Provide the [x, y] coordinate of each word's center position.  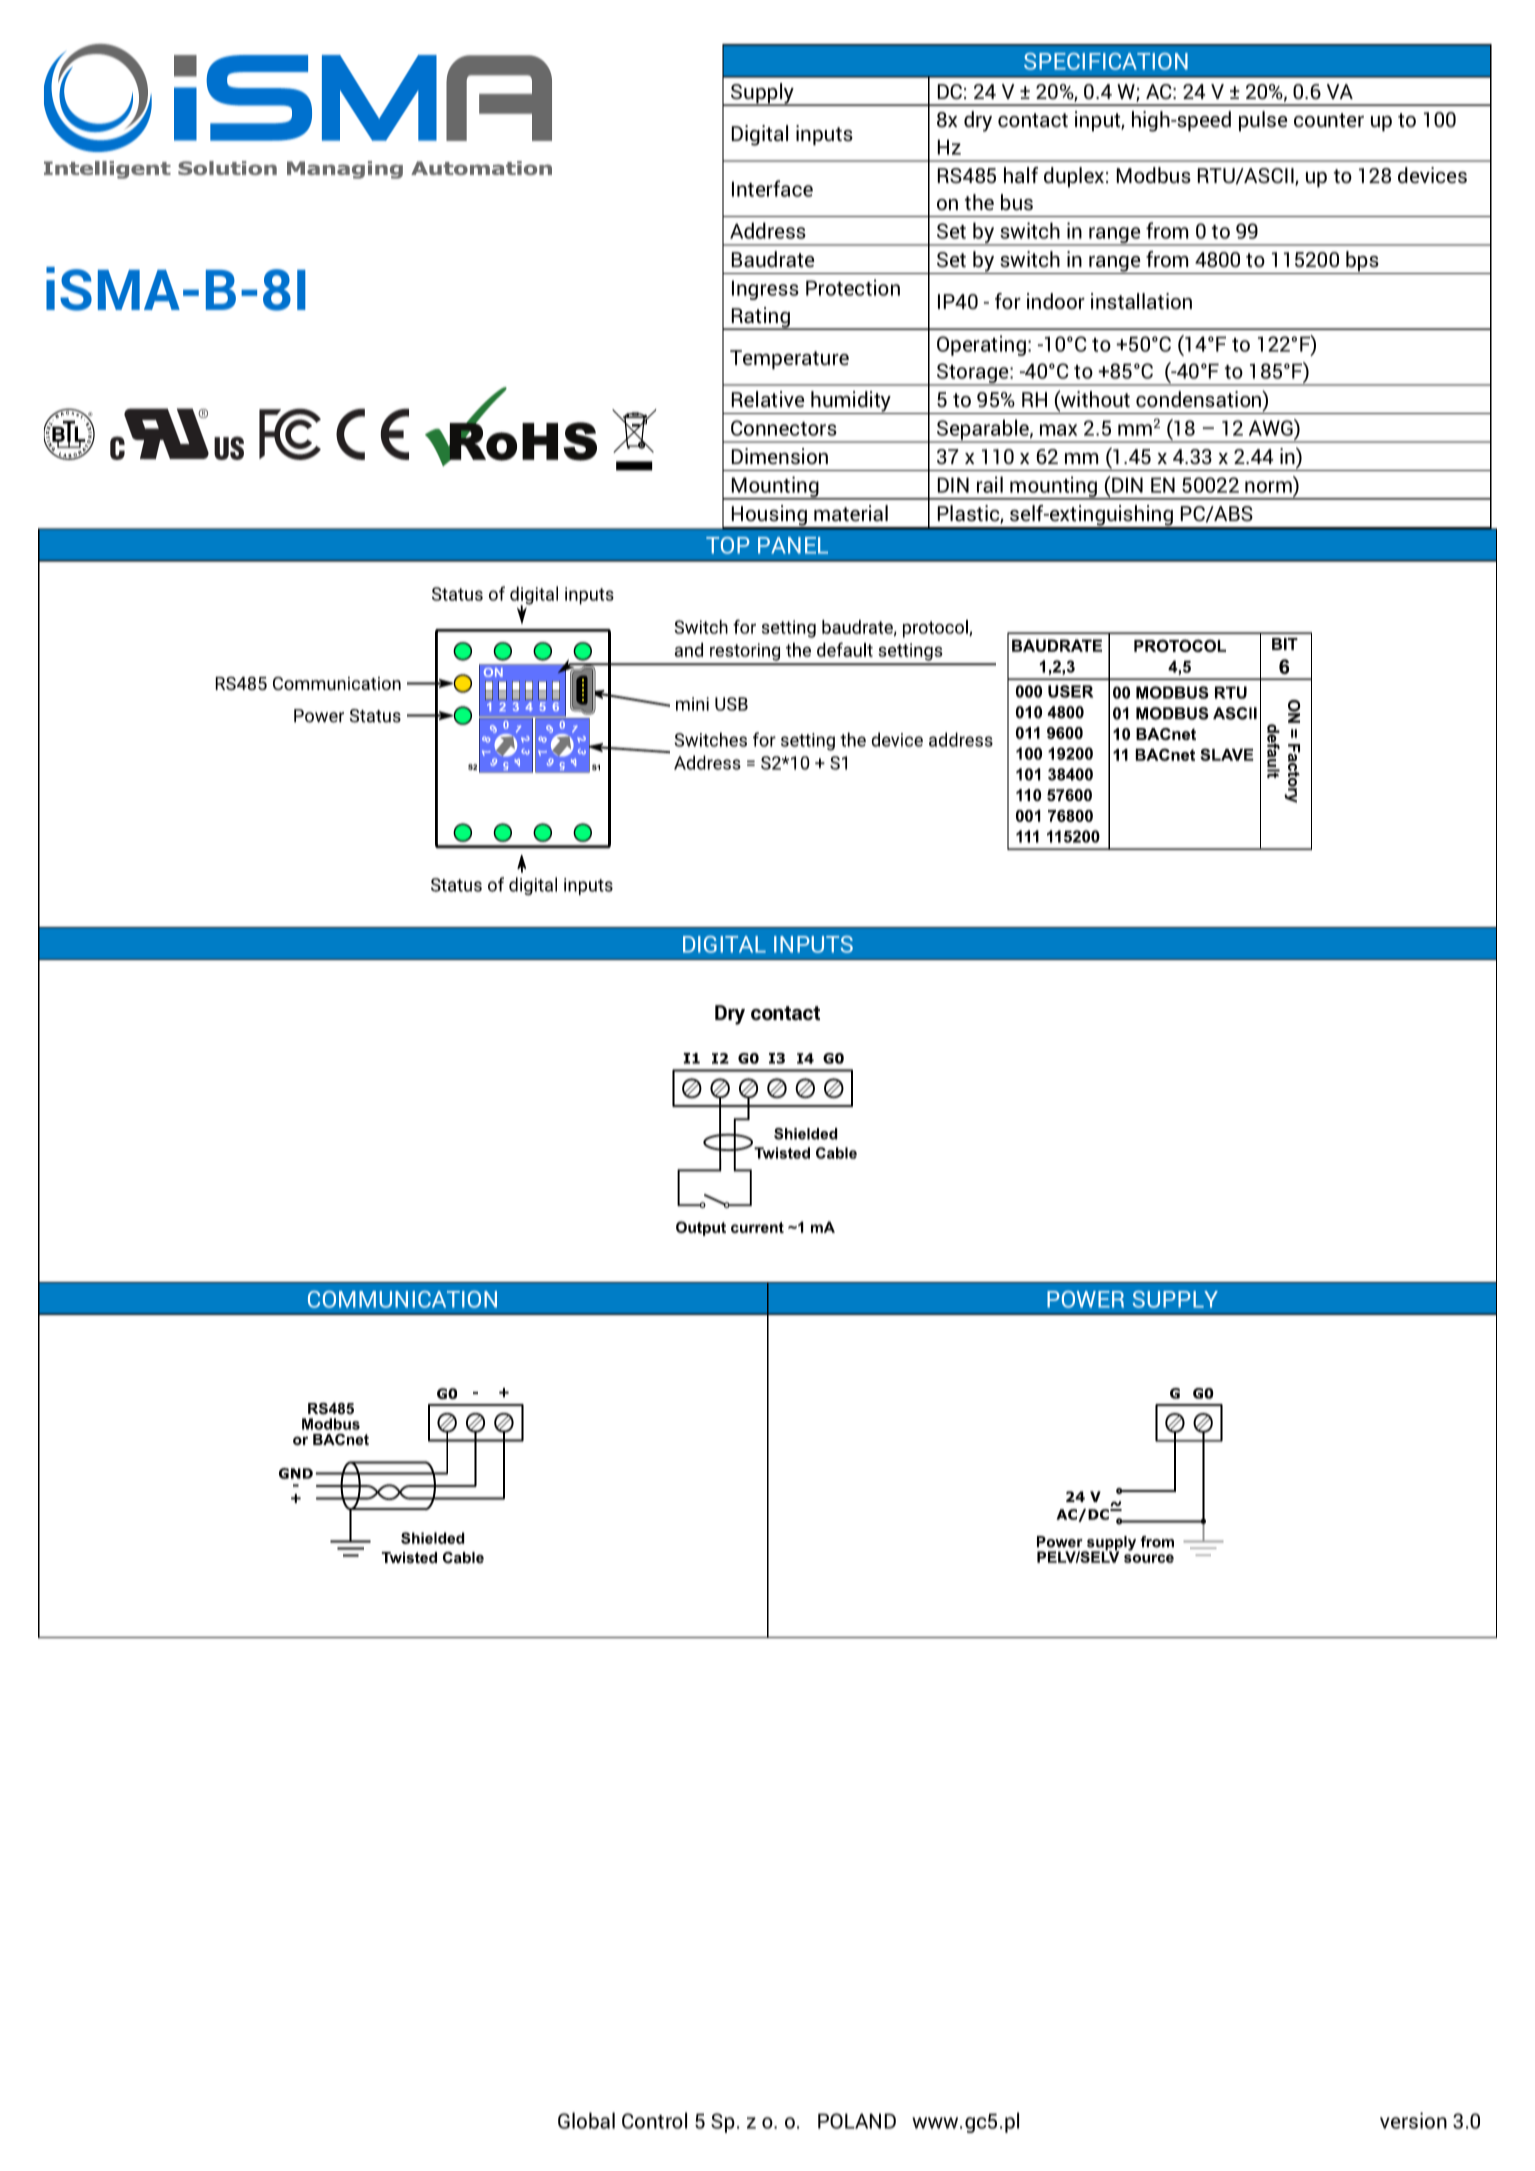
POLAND [857, 2121]
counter [1329, 120]
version [1413, 2120]
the [979, 202]
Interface [772, 188]
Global [586, 2120]
